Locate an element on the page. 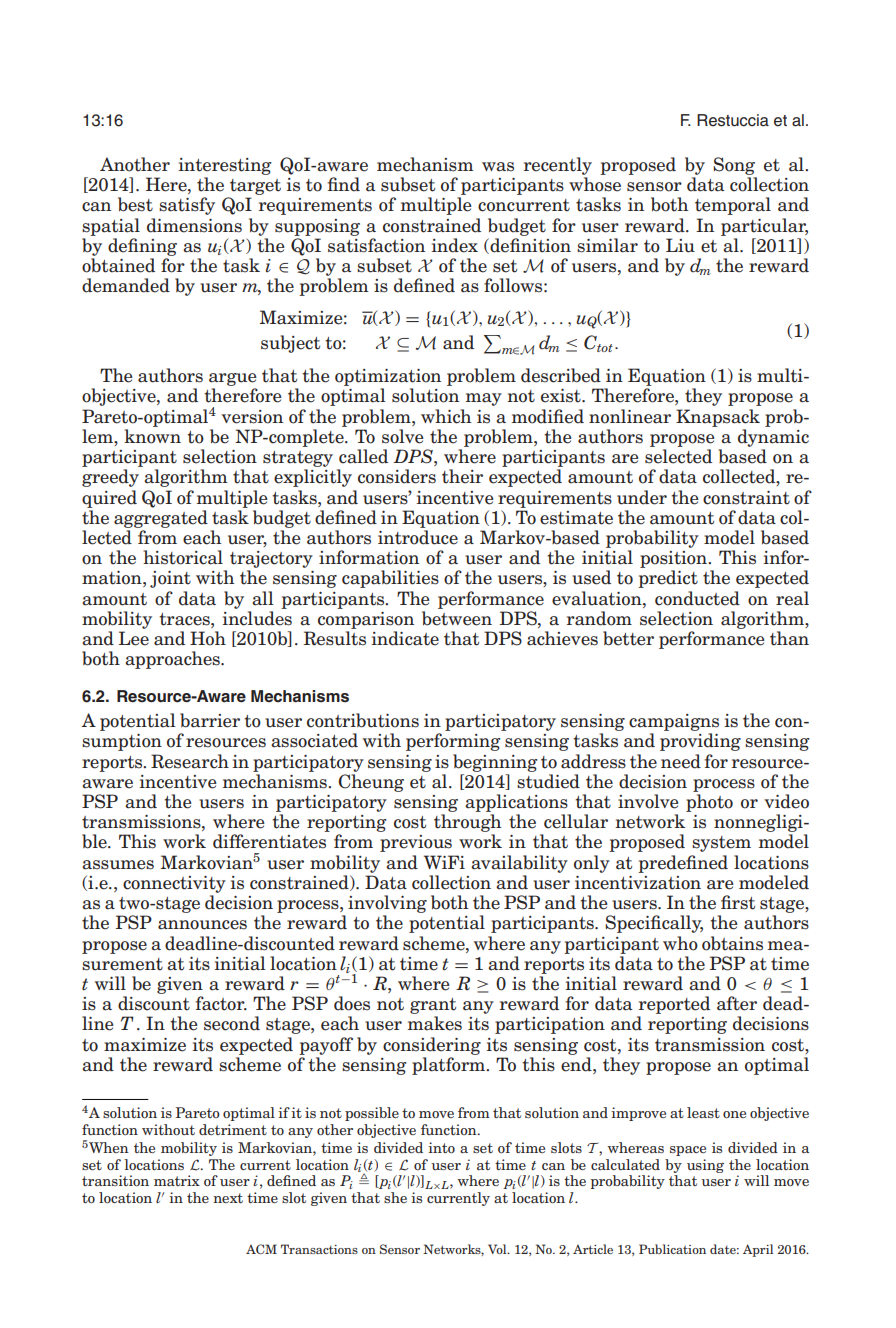  performing is located at coordinates (453, 742).
